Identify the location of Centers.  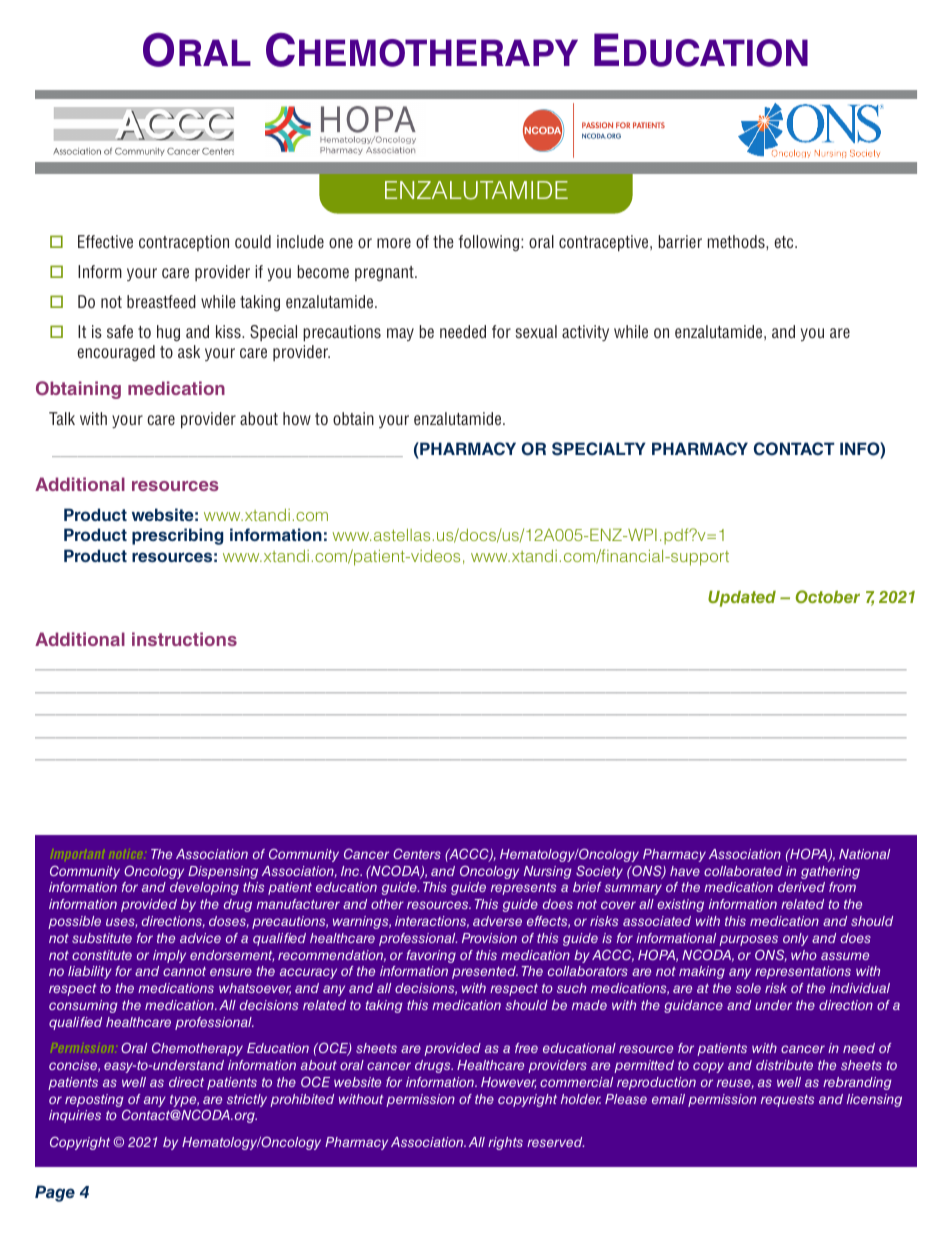
(417, 853).
